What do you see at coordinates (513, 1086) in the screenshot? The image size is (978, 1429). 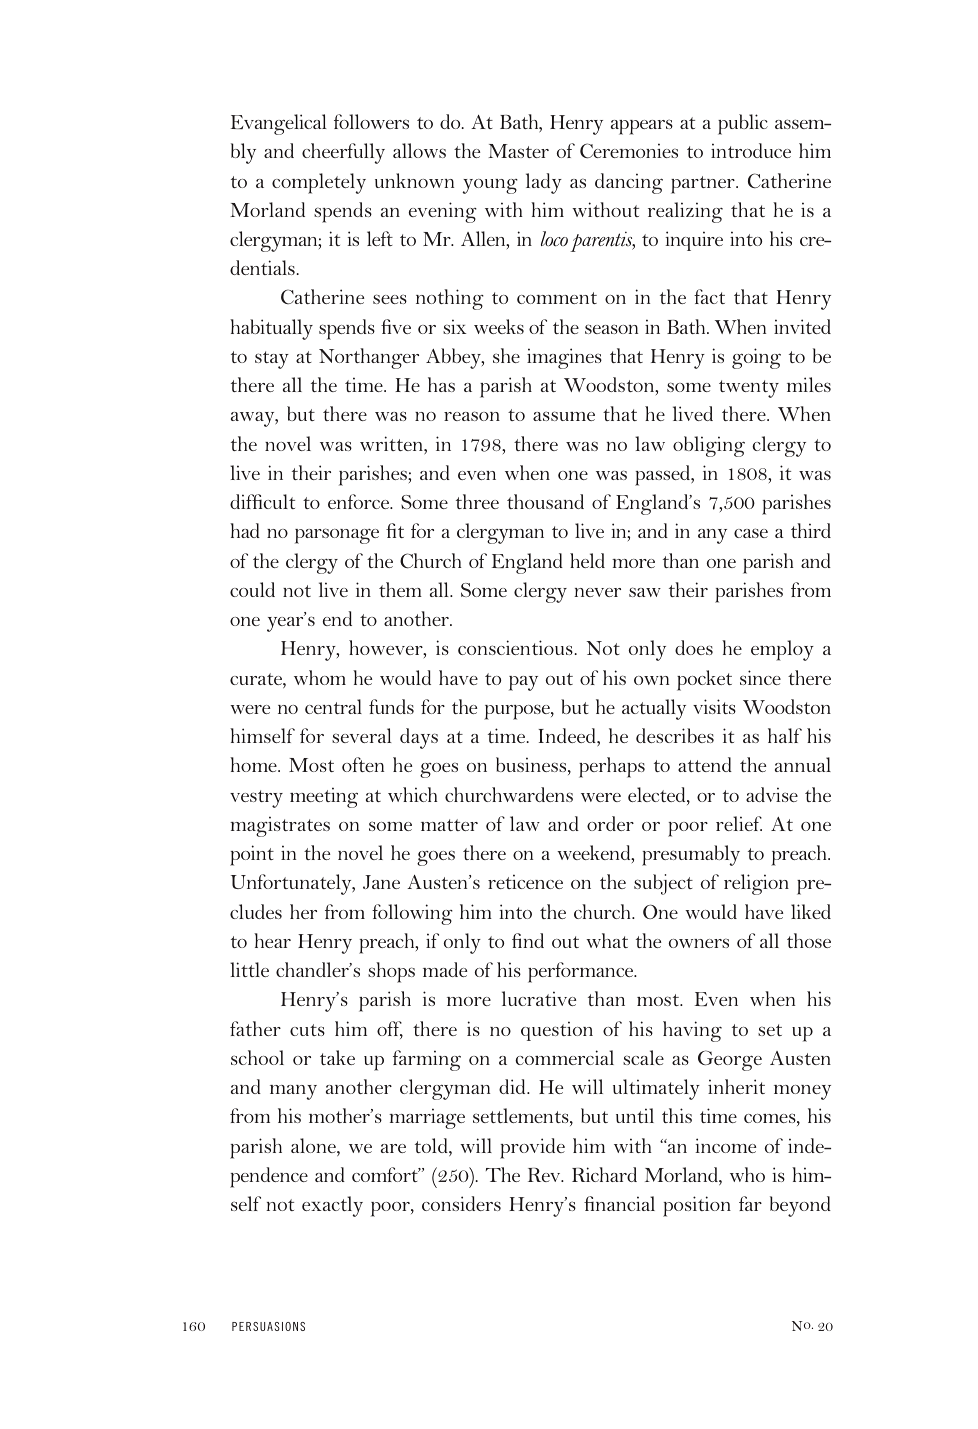 I see `did` at bounding box center [513, 1086].
